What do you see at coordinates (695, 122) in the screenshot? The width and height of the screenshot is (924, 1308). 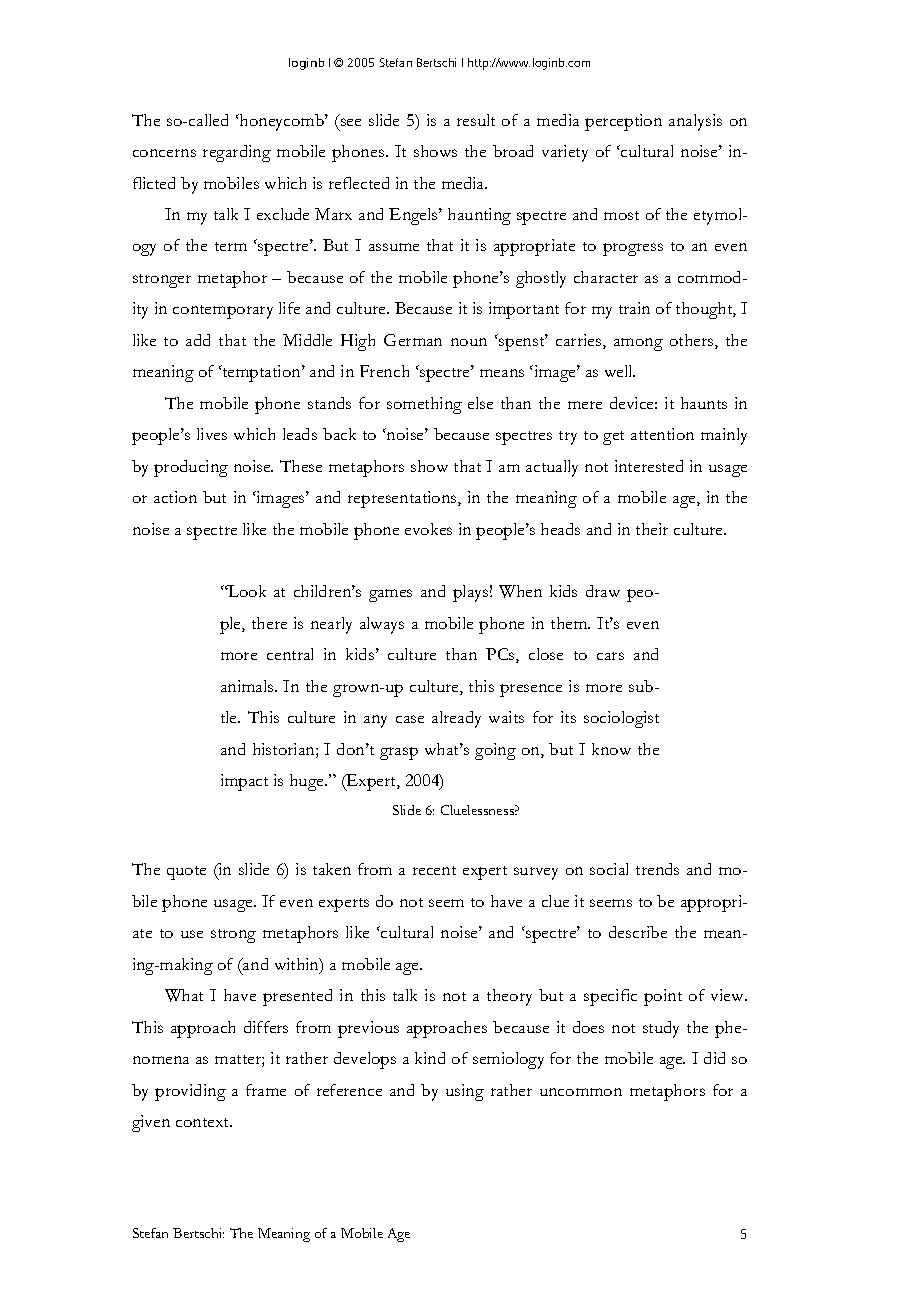 I see `analysis` at bounding box center [695, 122].
